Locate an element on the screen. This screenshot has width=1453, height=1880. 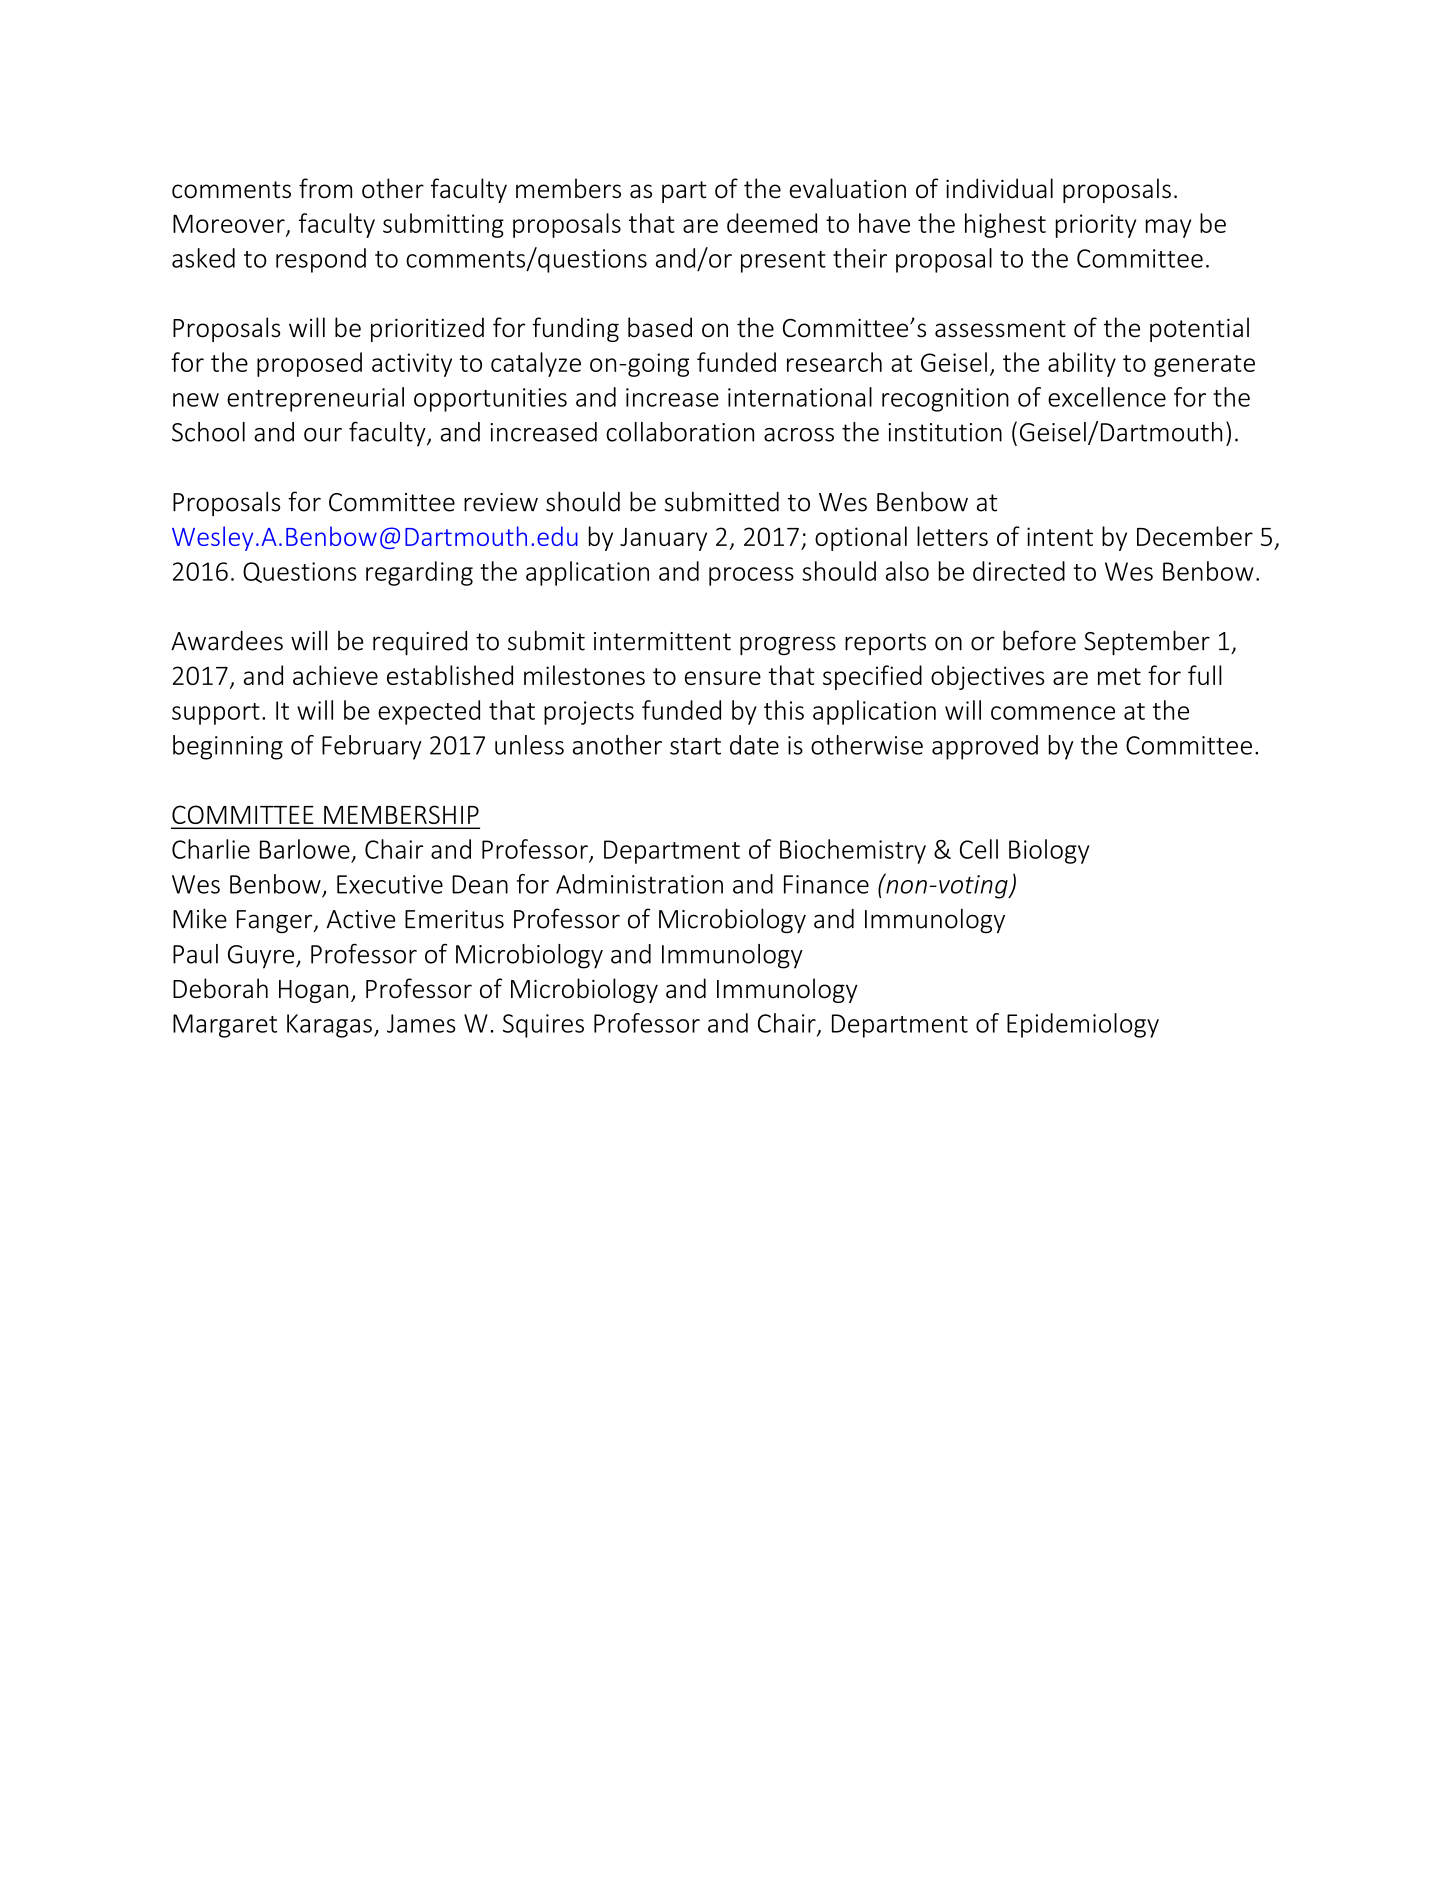
February is located at coordinates (372, 747).
